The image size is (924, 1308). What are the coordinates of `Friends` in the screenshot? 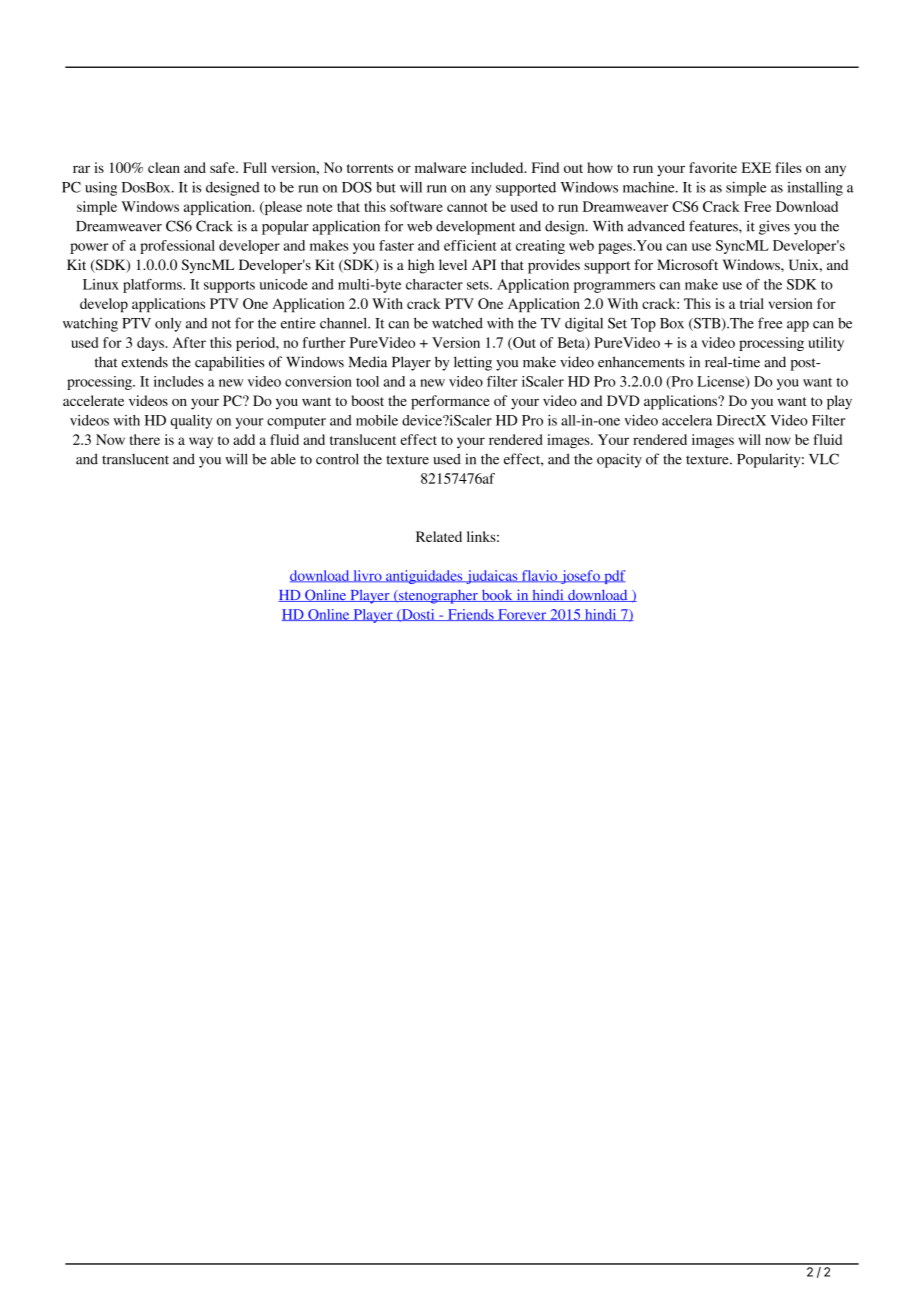 It's located at (471, 615).
